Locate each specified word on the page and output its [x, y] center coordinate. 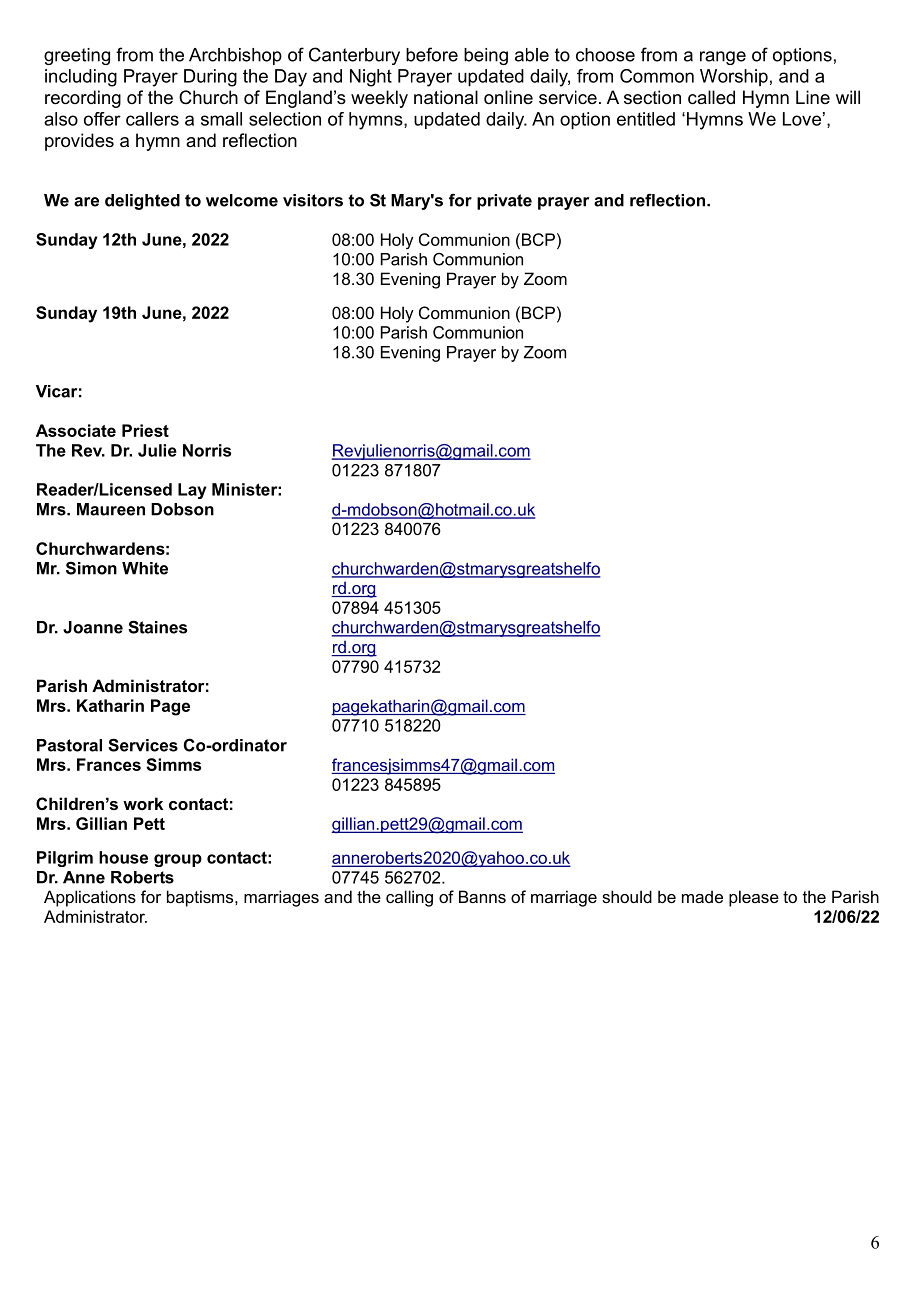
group [178, 860]
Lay [192, 491]
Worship [734, 77]
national [446, 97]
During [210, 78]
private [504, 202]
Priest [145, 430]
